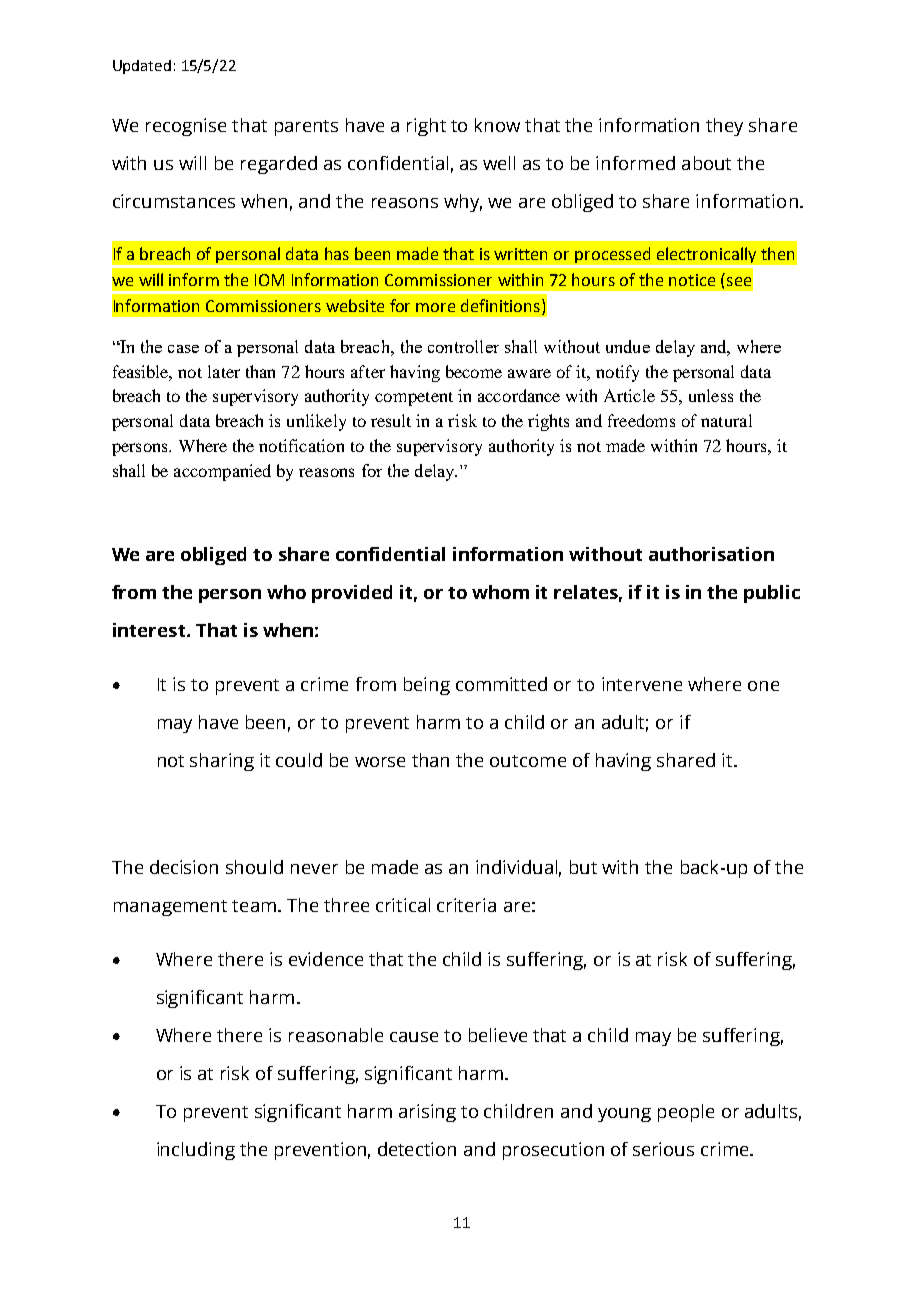  Describe the element at coordinates (184, 867) in the screenshot. I see `decision` at that location.
